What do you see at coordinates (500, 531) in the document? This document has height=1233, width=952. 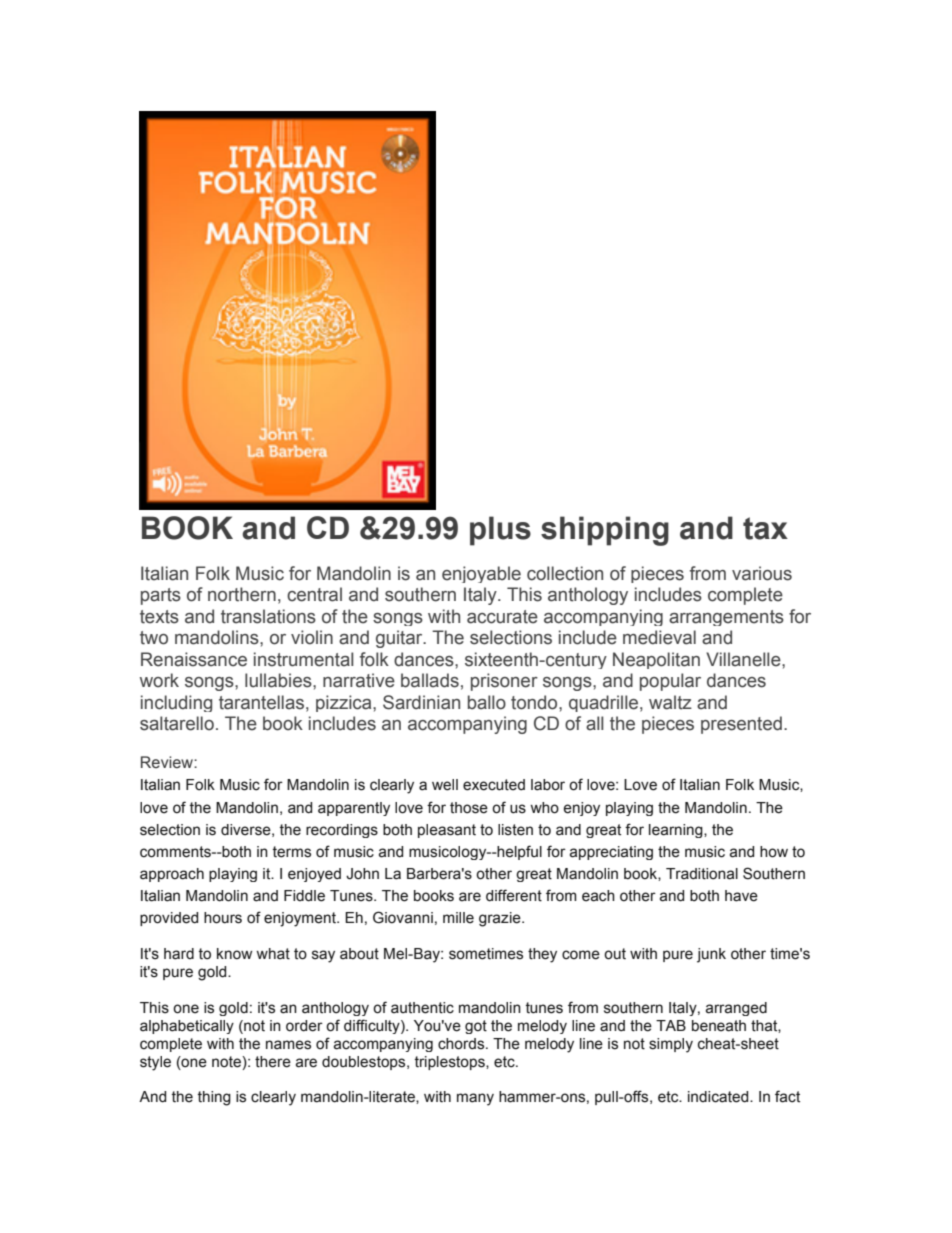 I see `plus` at bounding box center [500, 531].
